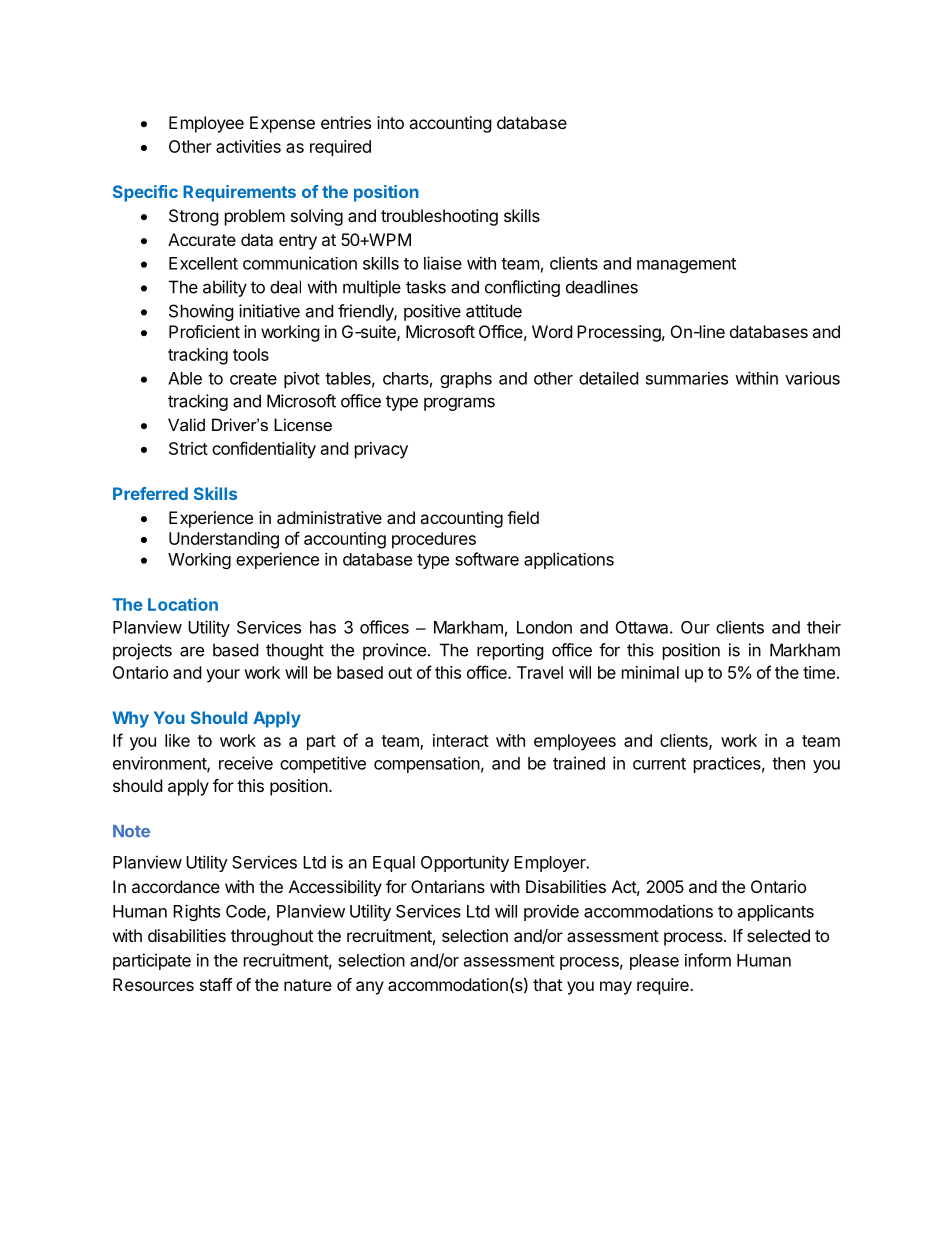  I want to click on into, so click(390, 122).
